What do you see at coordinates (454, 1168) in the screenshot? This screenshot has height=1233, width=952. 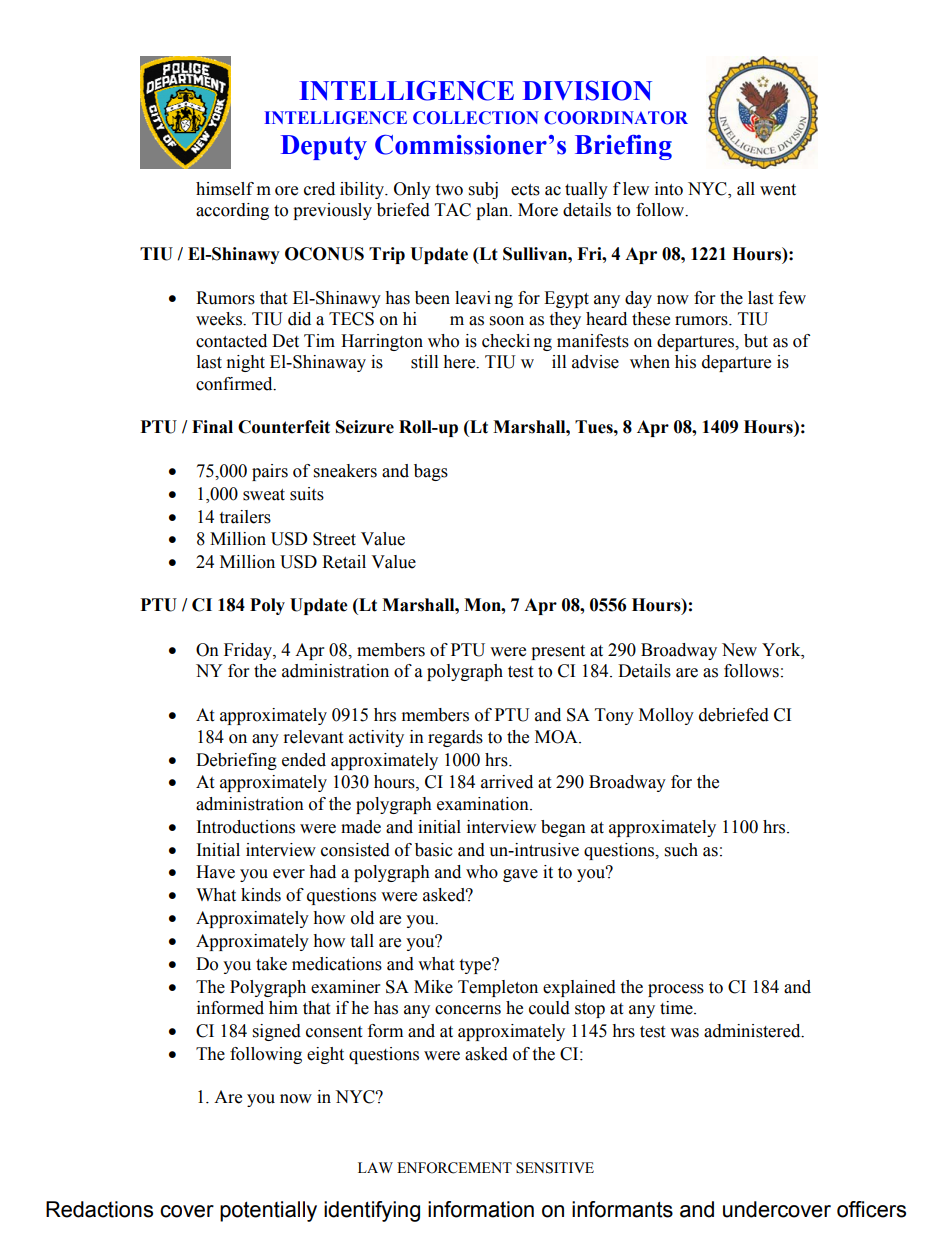 I see `ENFORCEMENT` at bounding box center [454, 1168].
